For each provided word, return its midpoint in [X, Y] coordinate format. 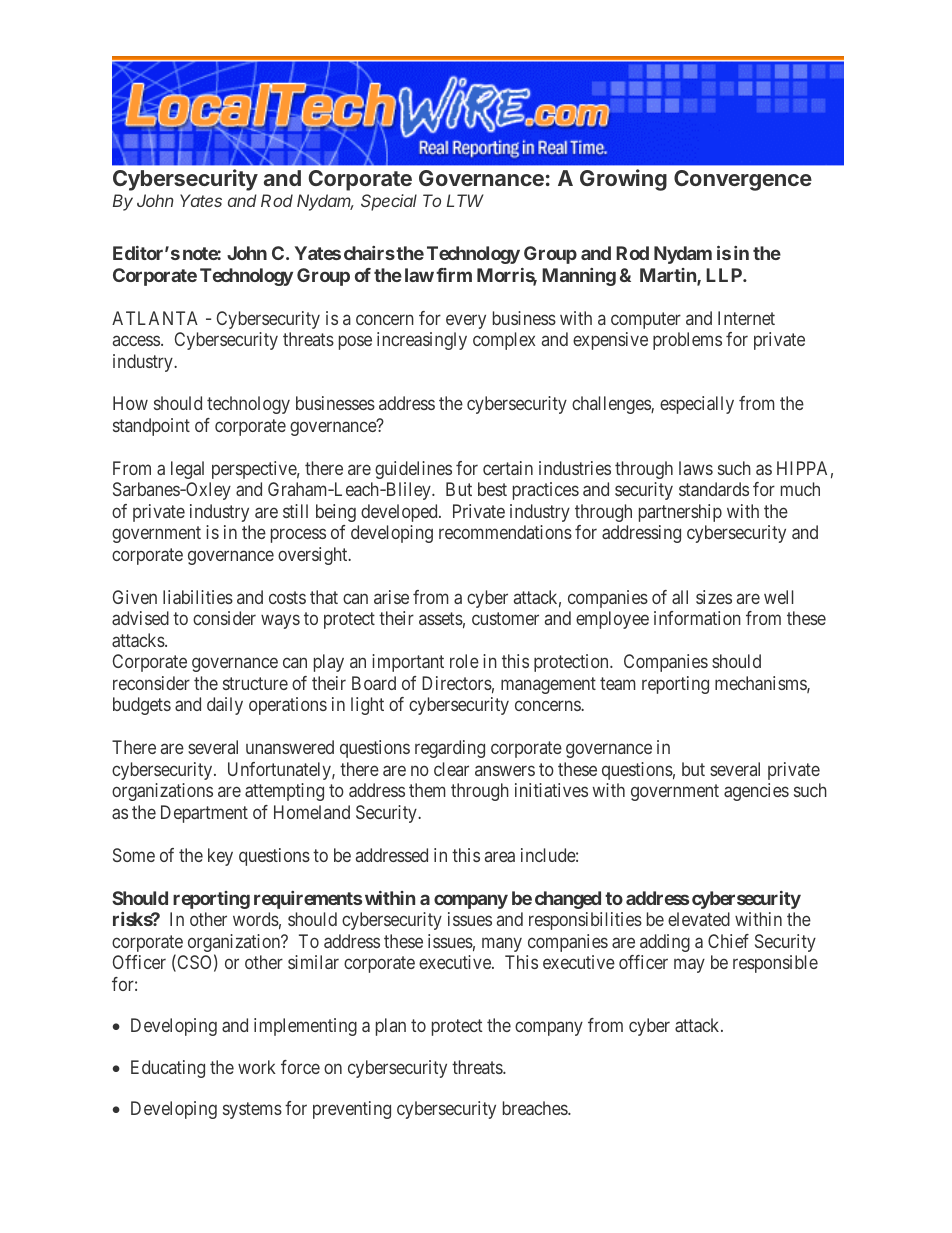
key [220, 857]
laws [696, 468]
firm [454, 275]
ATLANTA [155, 318]
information [697, 618]
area [500, 856]
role [464, 661]
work [257, 1067]
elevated [699, 919]
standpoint [151, 427]
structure [255, 683]
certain [508, 468]
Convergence [743, 180]
